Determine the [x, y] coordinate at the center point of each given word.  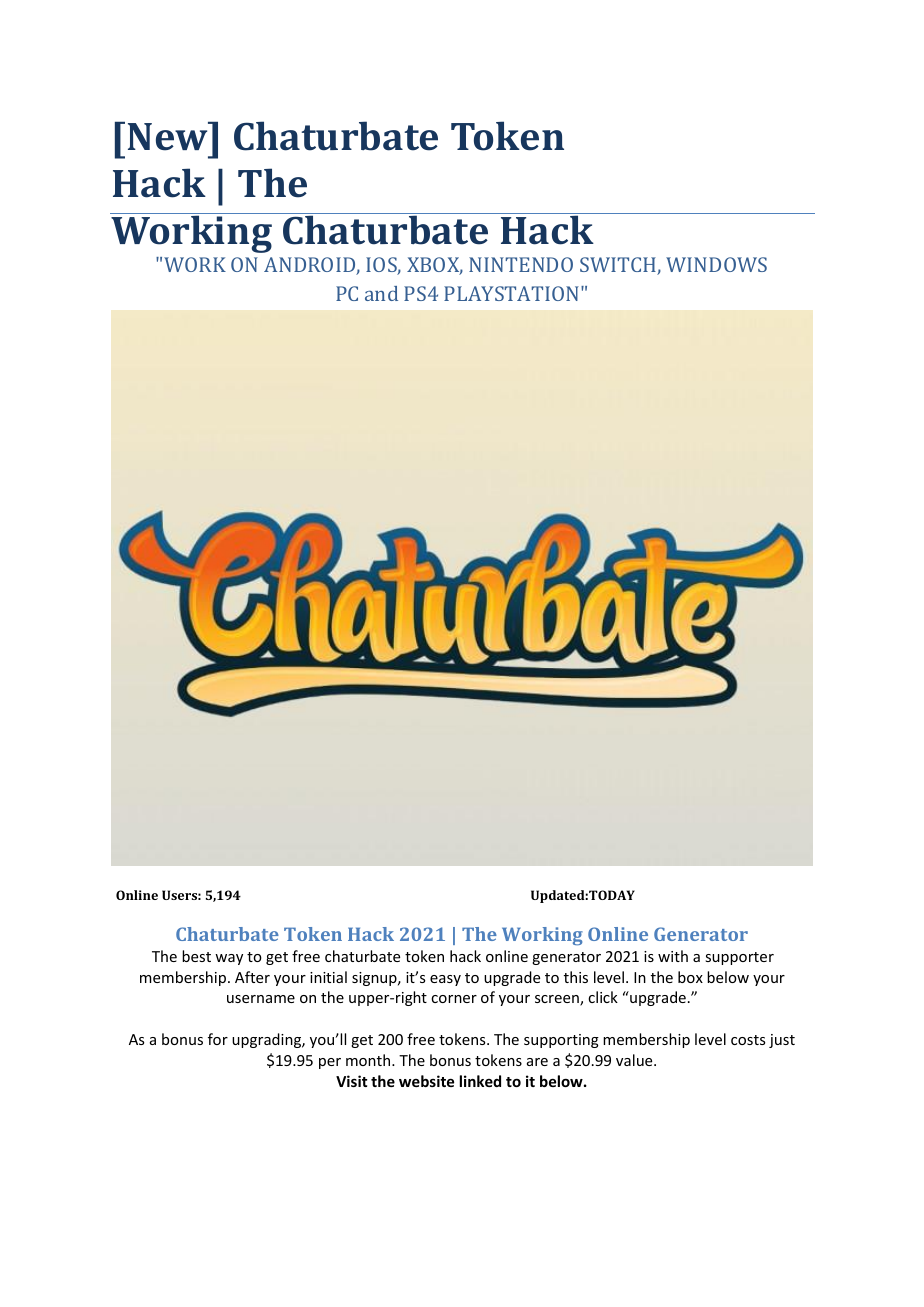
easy [445, 980]
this [576, 977]
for [218, 1039]
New [169, 136]
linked [480, 1081]
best [196, 956]
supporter [739, 958]
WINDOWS [716, 264]
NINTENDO [521, 264]
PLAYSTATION [513, 293]
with [673, 956]
